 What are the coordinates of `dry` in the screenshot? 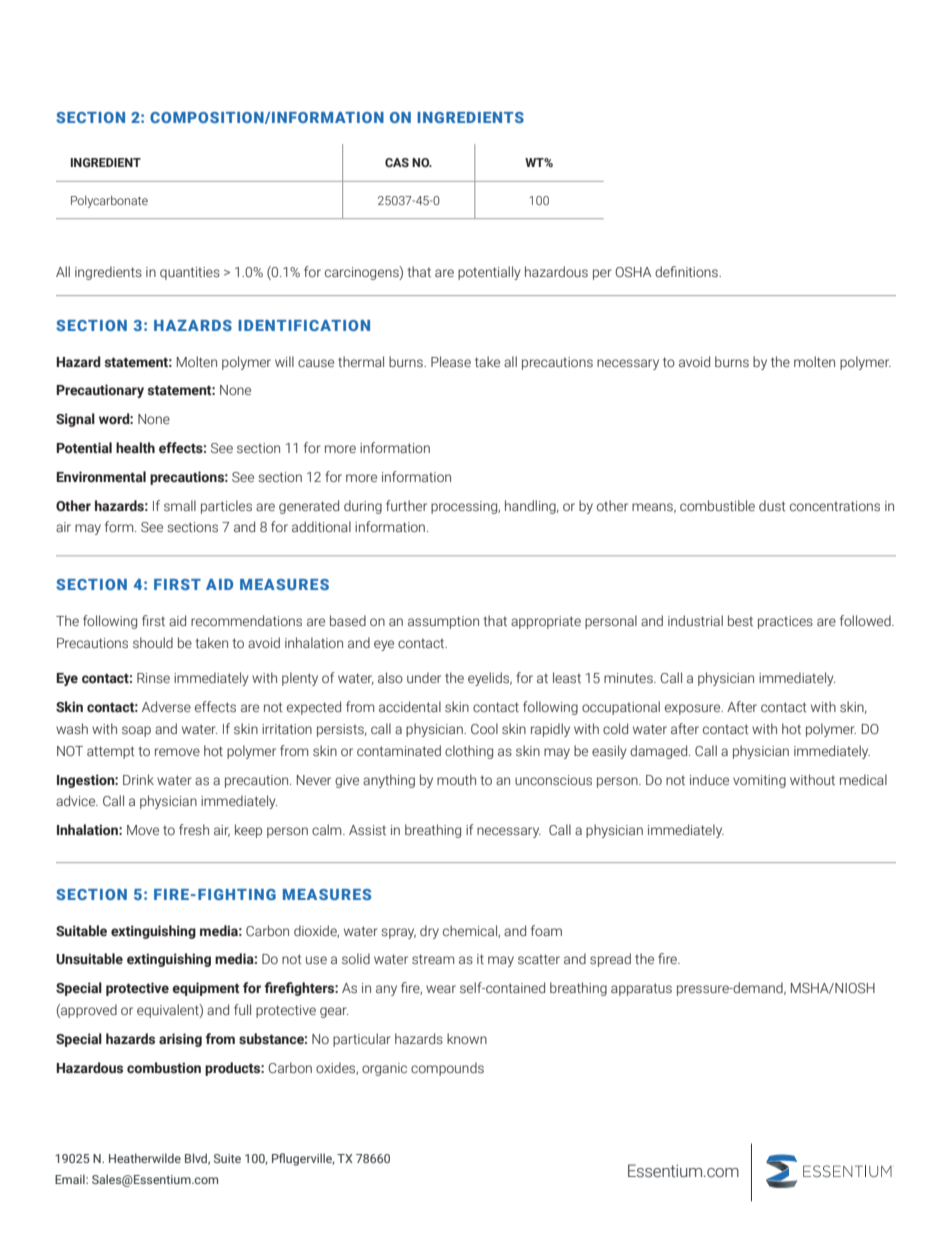 It's located at (429, 932).
